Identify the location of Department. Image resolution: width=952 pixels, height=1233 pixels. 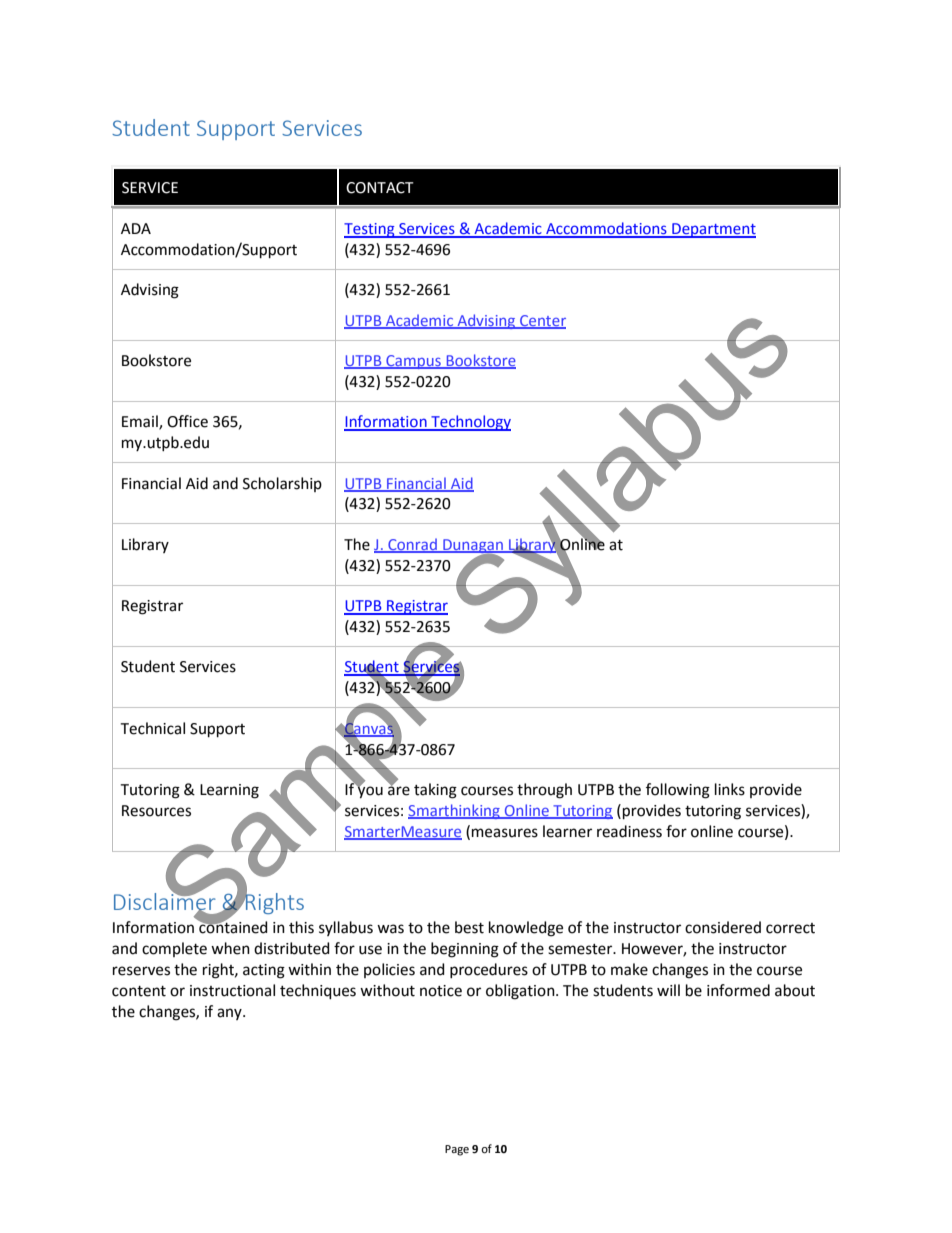
(713, 230).
